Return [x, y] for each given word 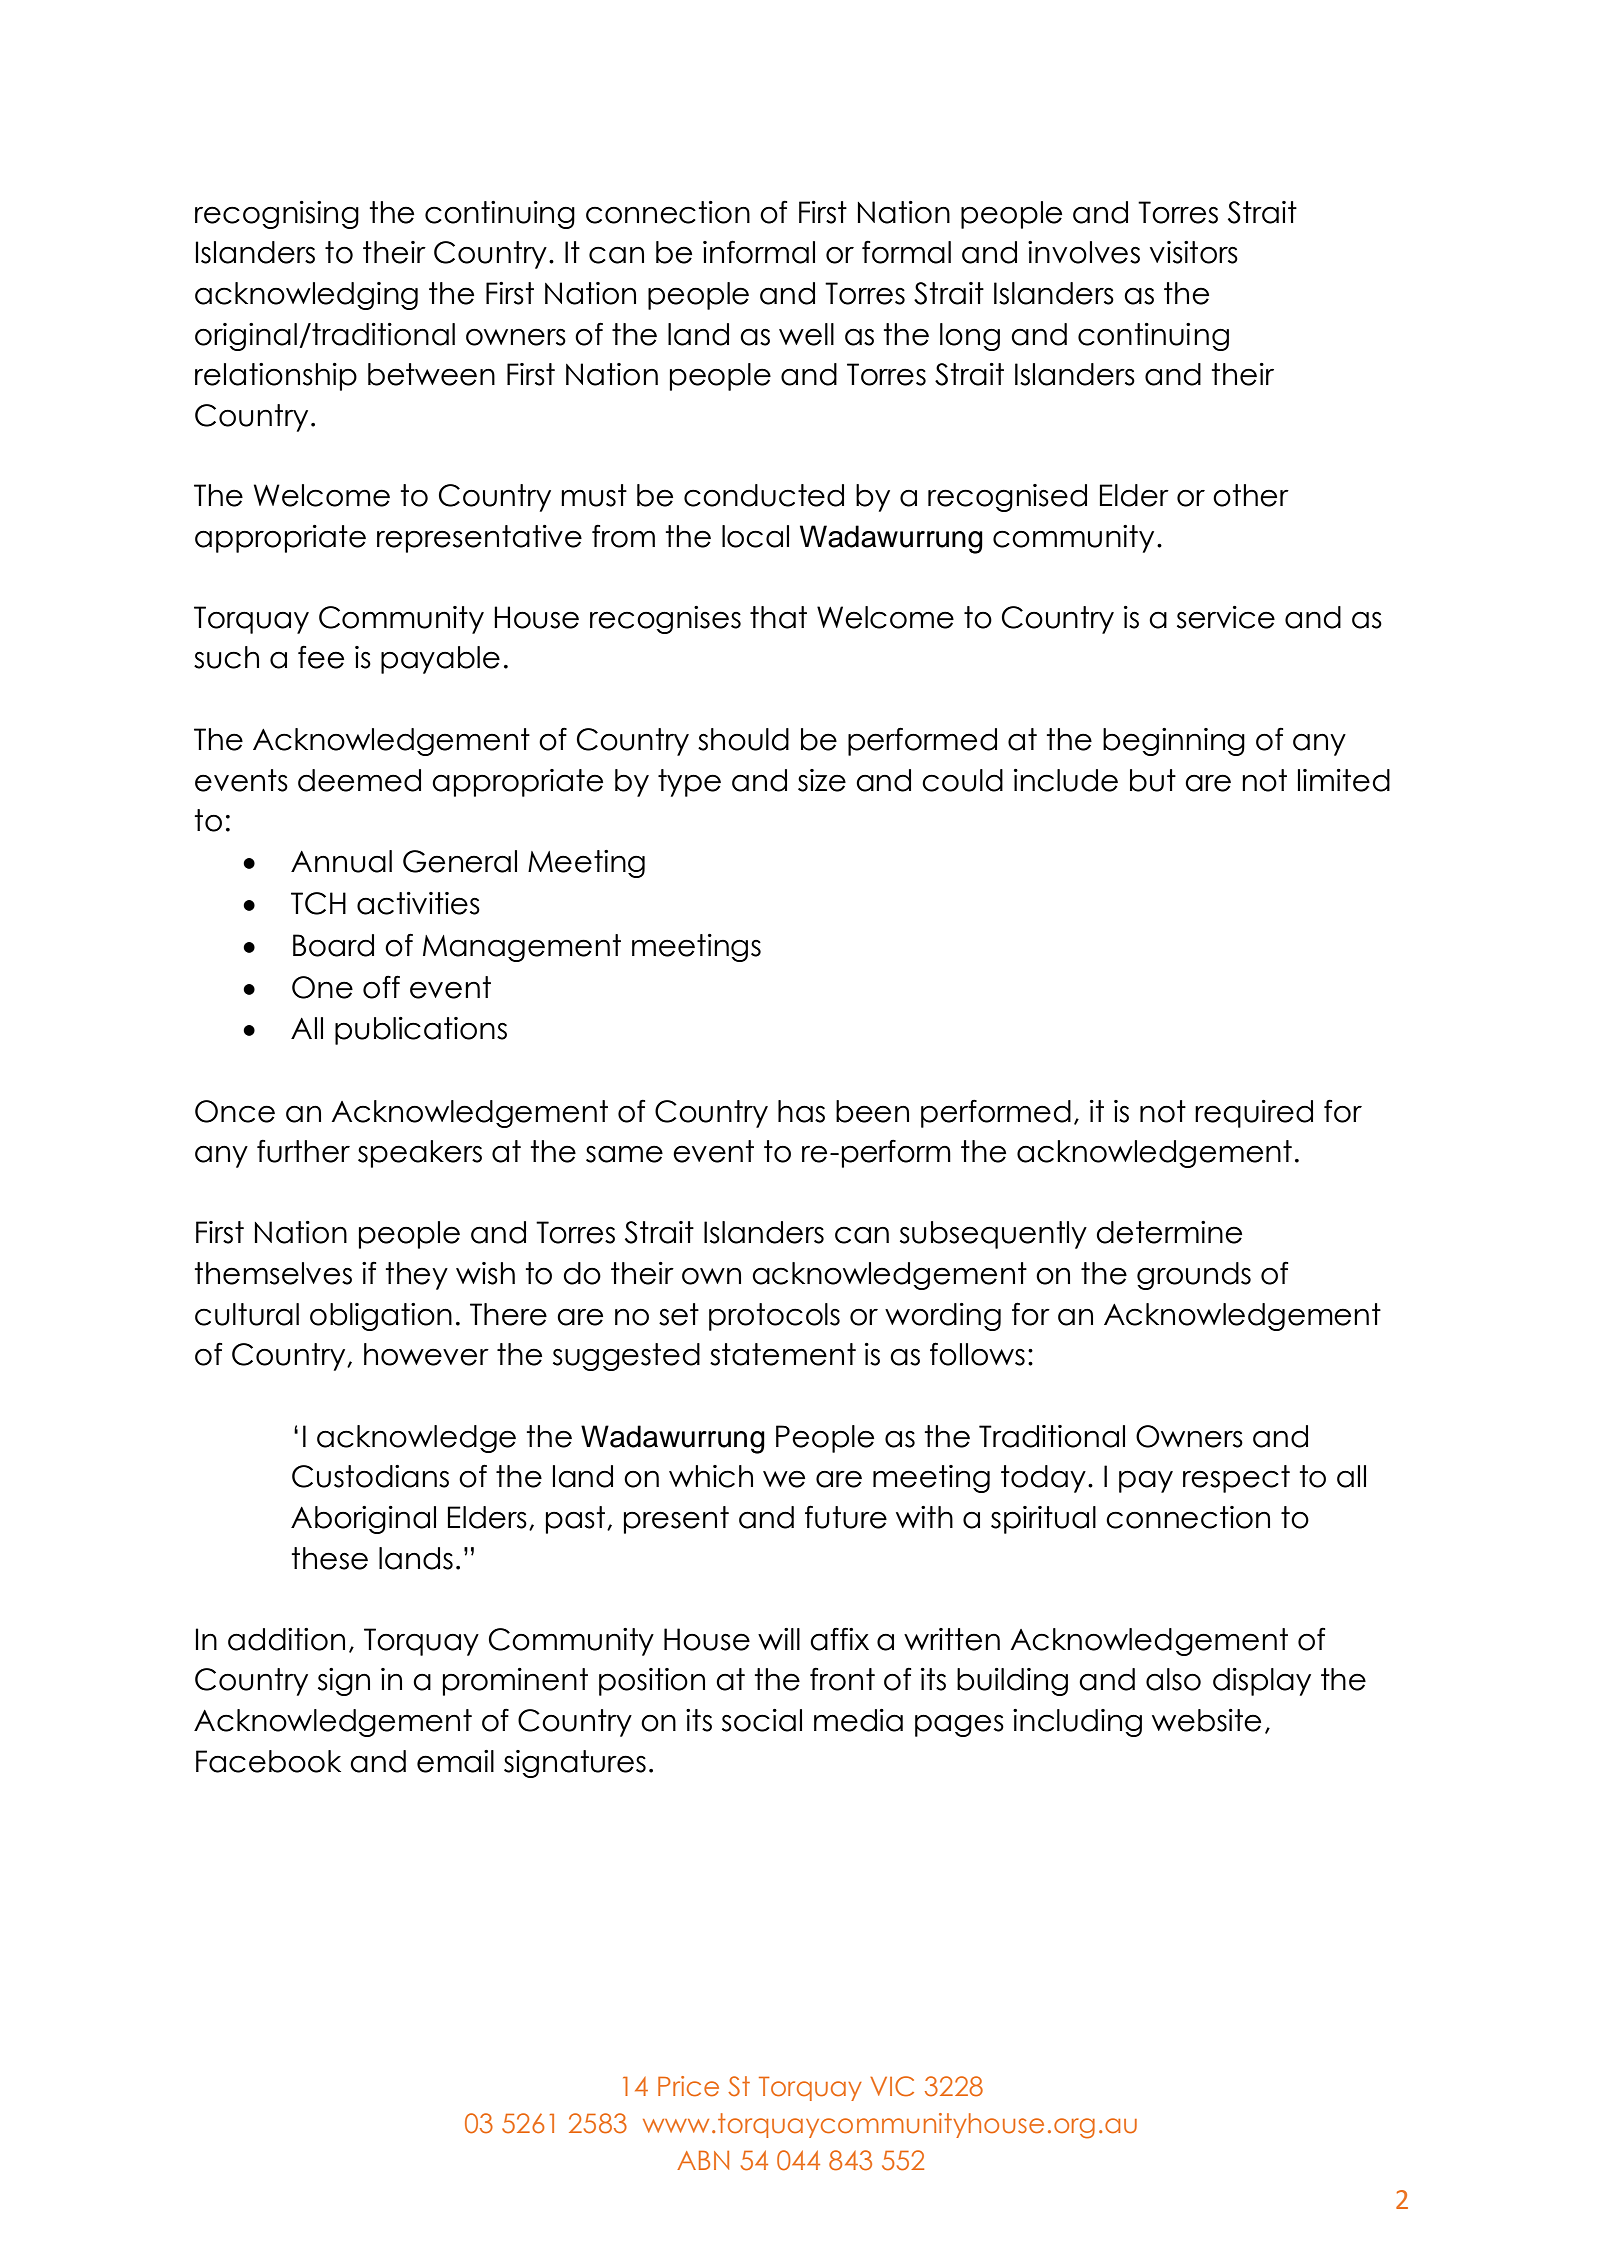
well [806, 334]
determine [1169, 1232]
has [801, 1111]
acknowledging [306, 296]
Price [688, 2086]
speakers [420, 1154]
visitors [1194, 252]
